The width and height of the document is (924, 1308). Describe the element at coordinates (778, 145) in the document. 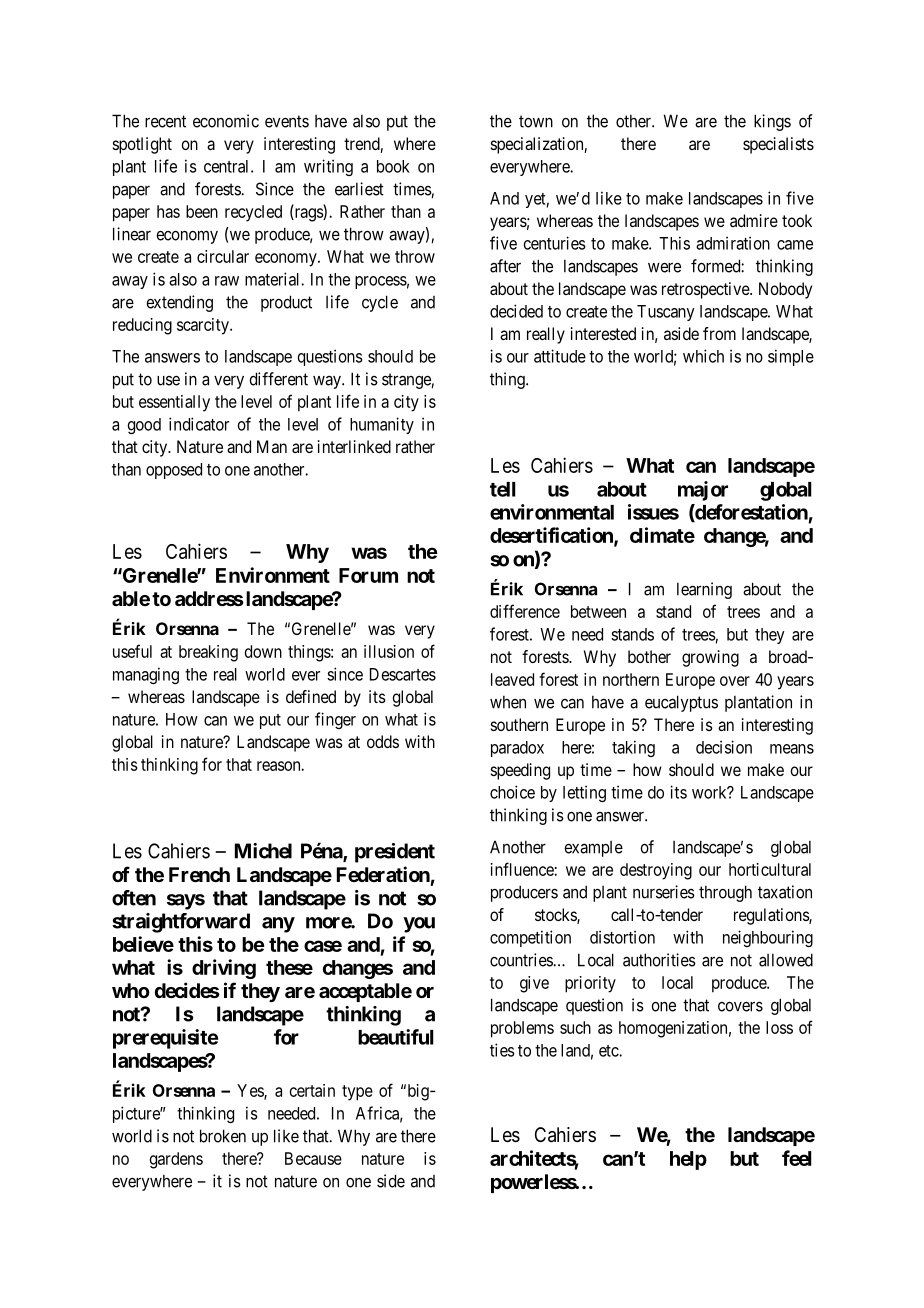

I see `specialists` at that location.
